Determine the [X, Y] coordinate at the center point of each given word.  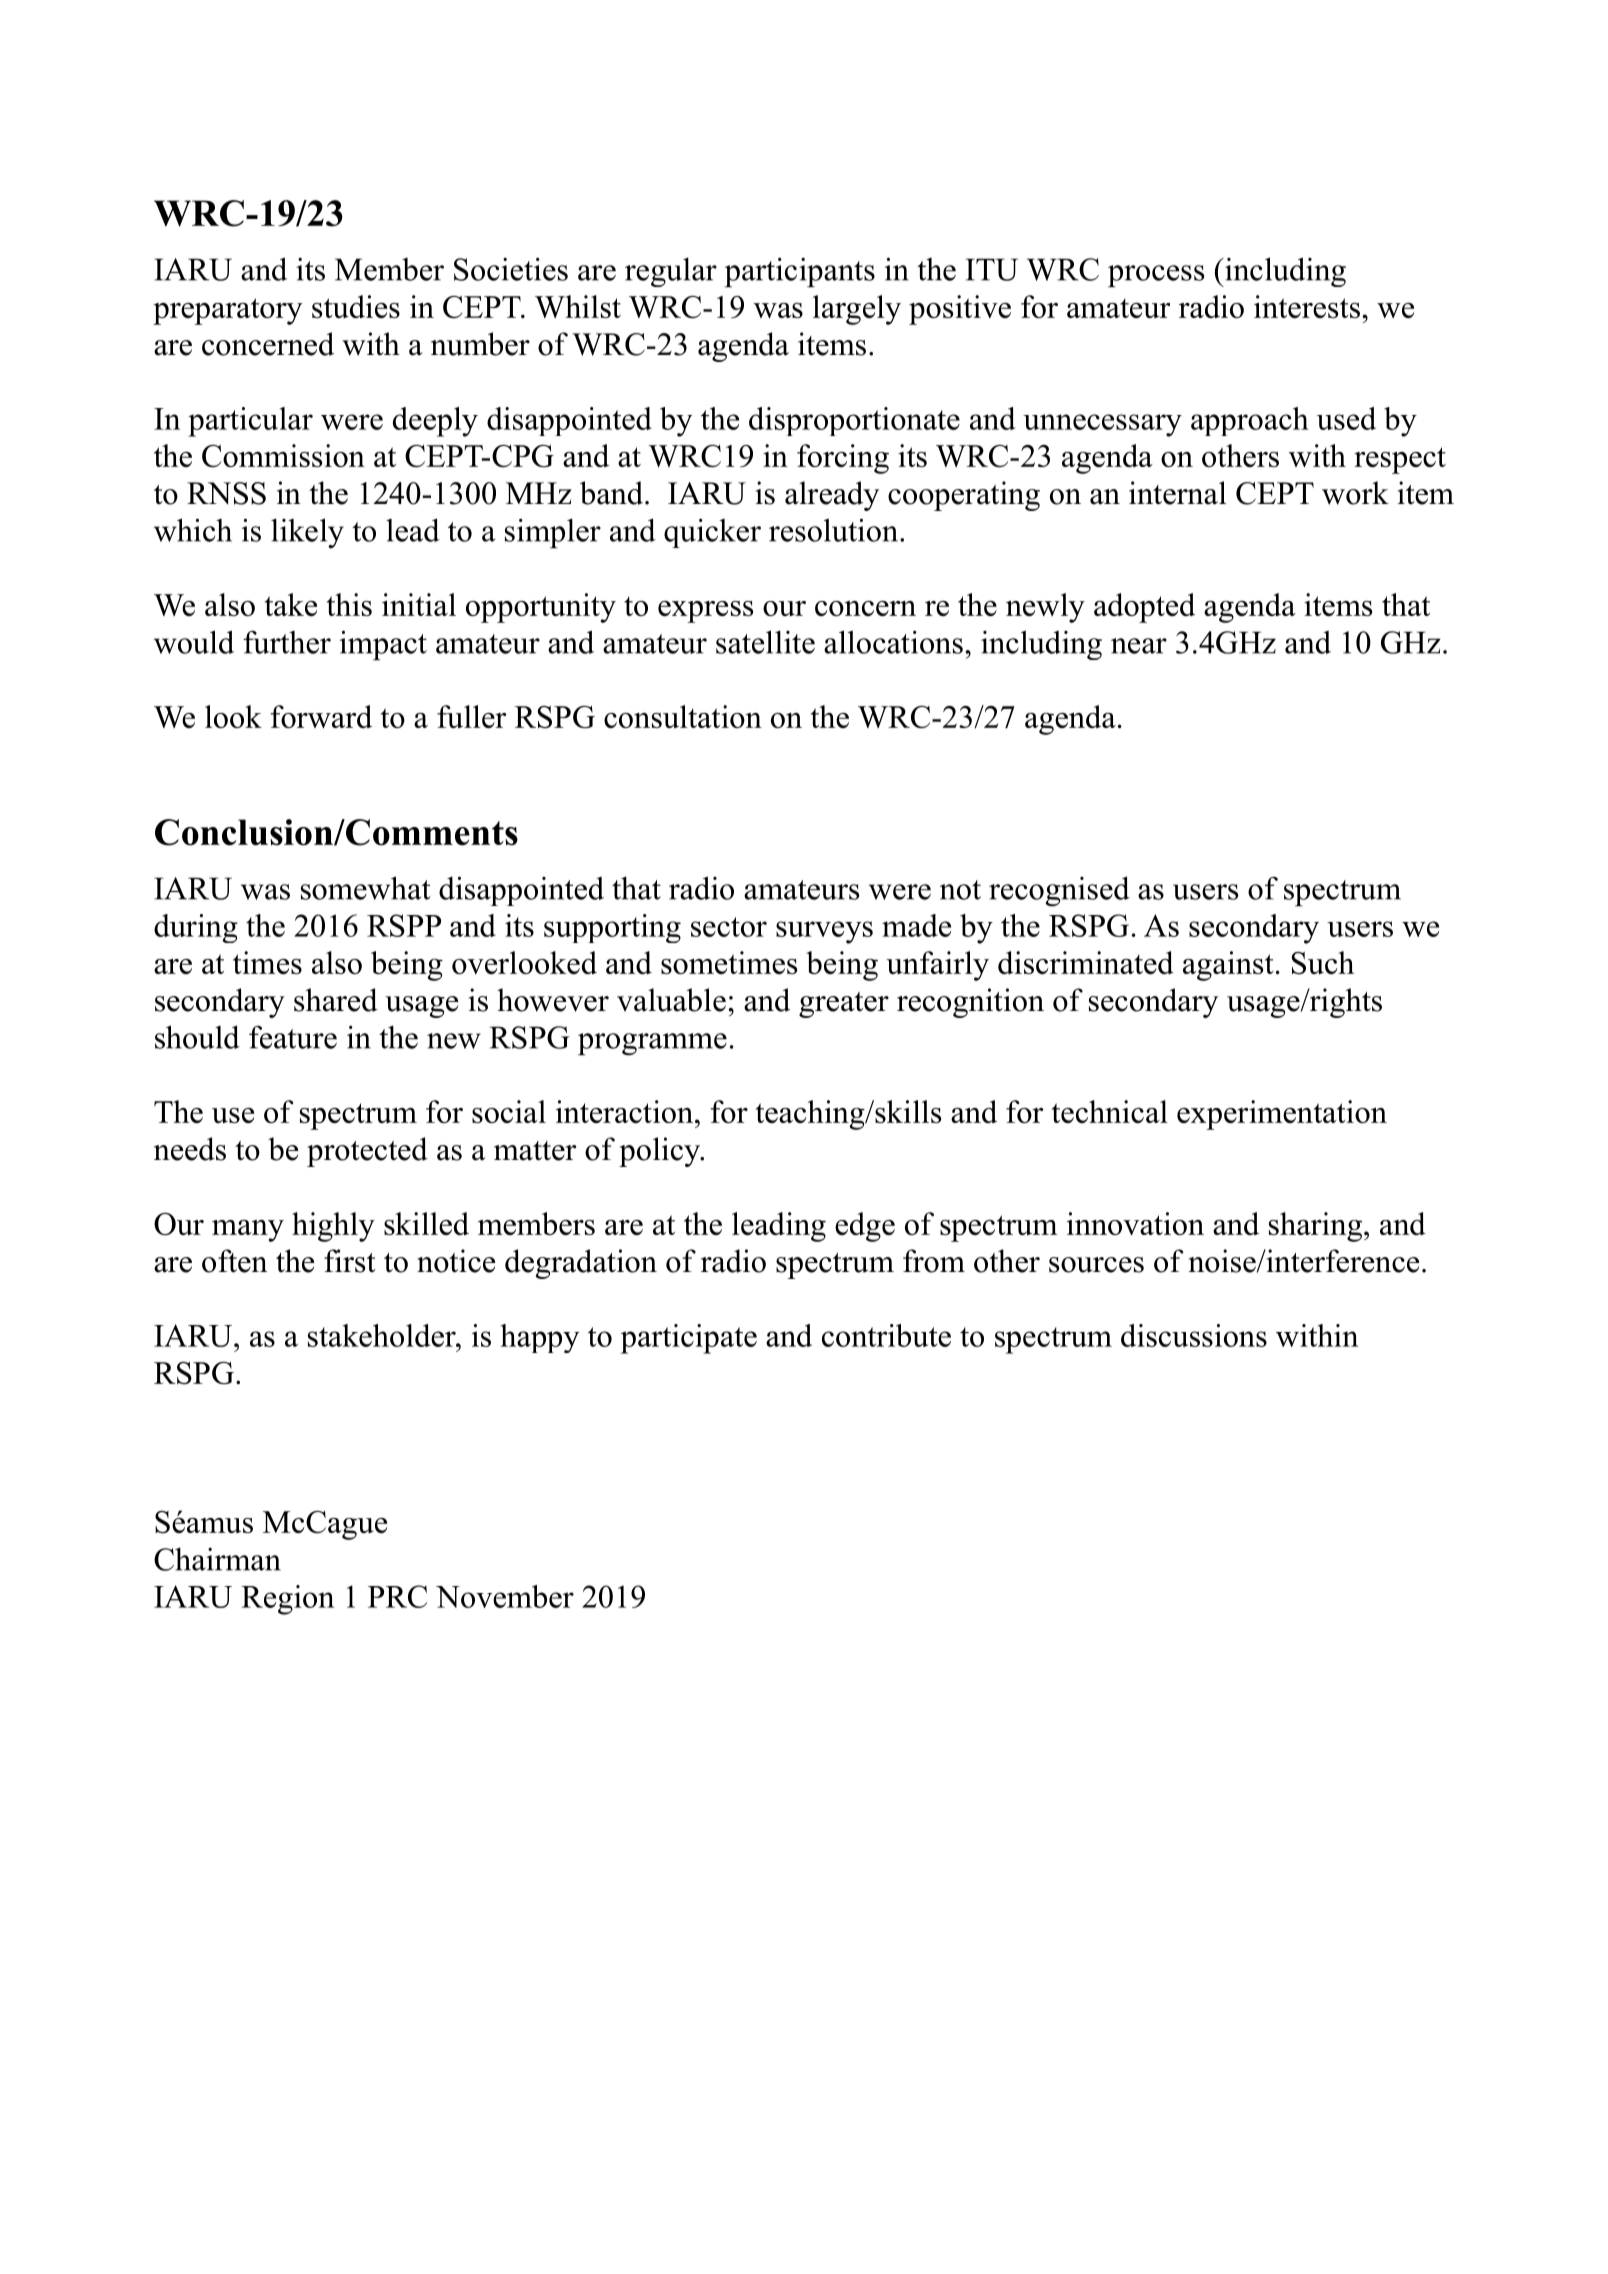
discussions [1194, 1335]
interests [1307, 306]
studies [356, 306]
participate [689, 1339]
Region [287, 1600]
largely [857, 310]
